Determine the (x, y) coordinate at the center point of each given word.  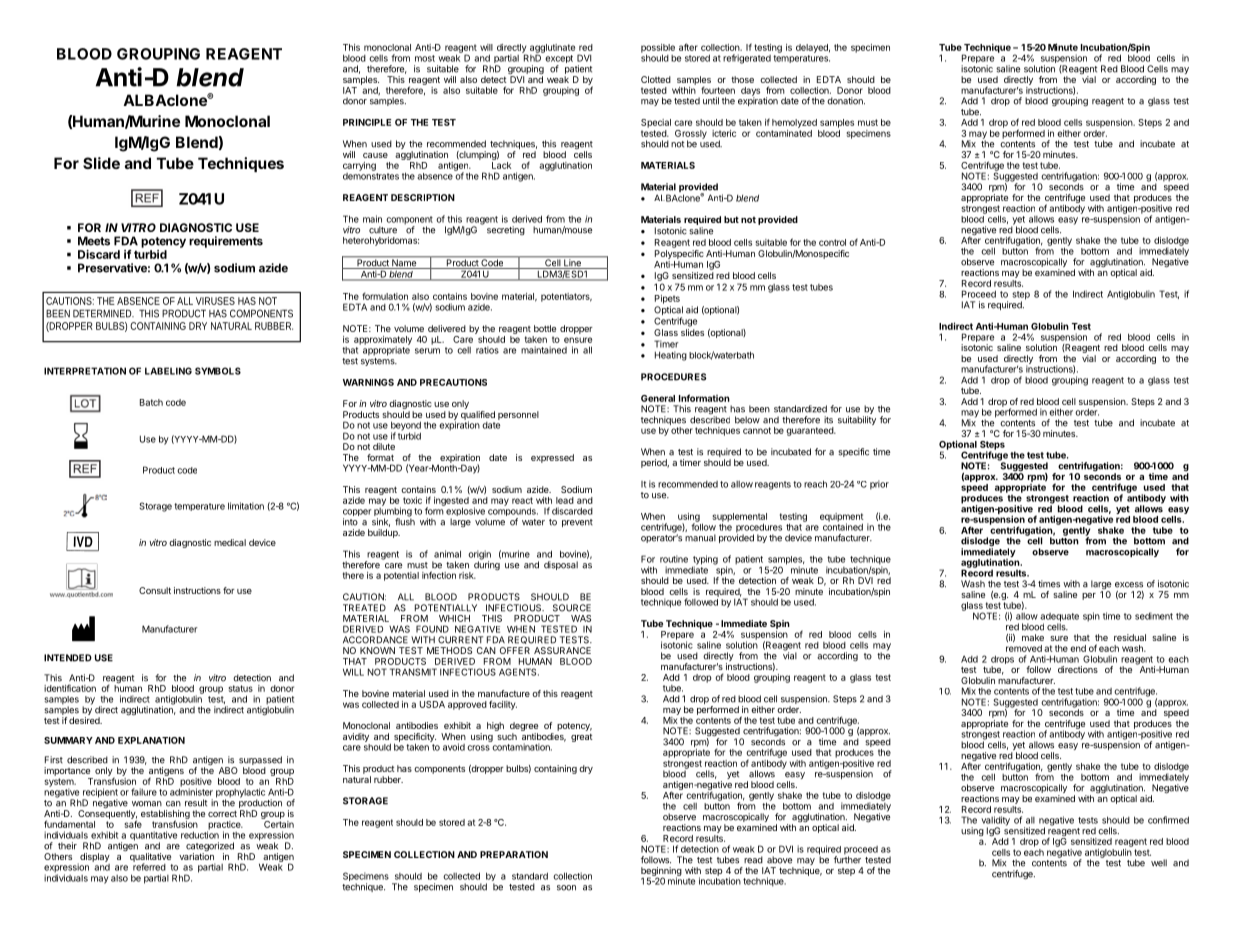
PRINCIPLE (367, 122)
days (750, 92)
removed (1024, 647)
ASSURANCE (562, 650)
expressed (552, 458)
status (240, 688)
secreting (506, 230)
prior (879, 485)
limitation (246, 506)
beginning (661, 872)
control (832, 242)
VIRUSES (215, 301)
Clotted (656, 79)
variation (196, 855)
